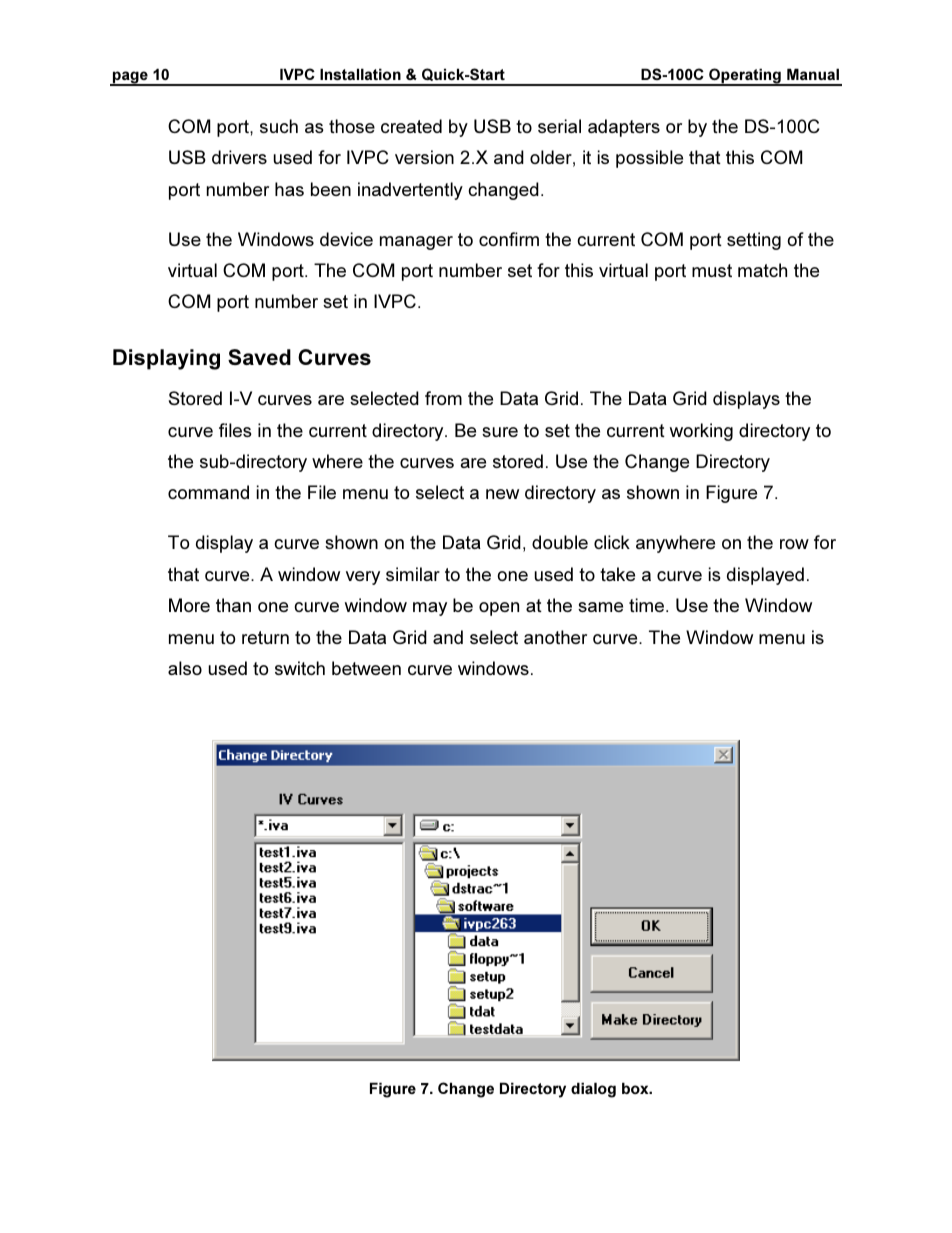  I want to click on created, so click(411, 126).
